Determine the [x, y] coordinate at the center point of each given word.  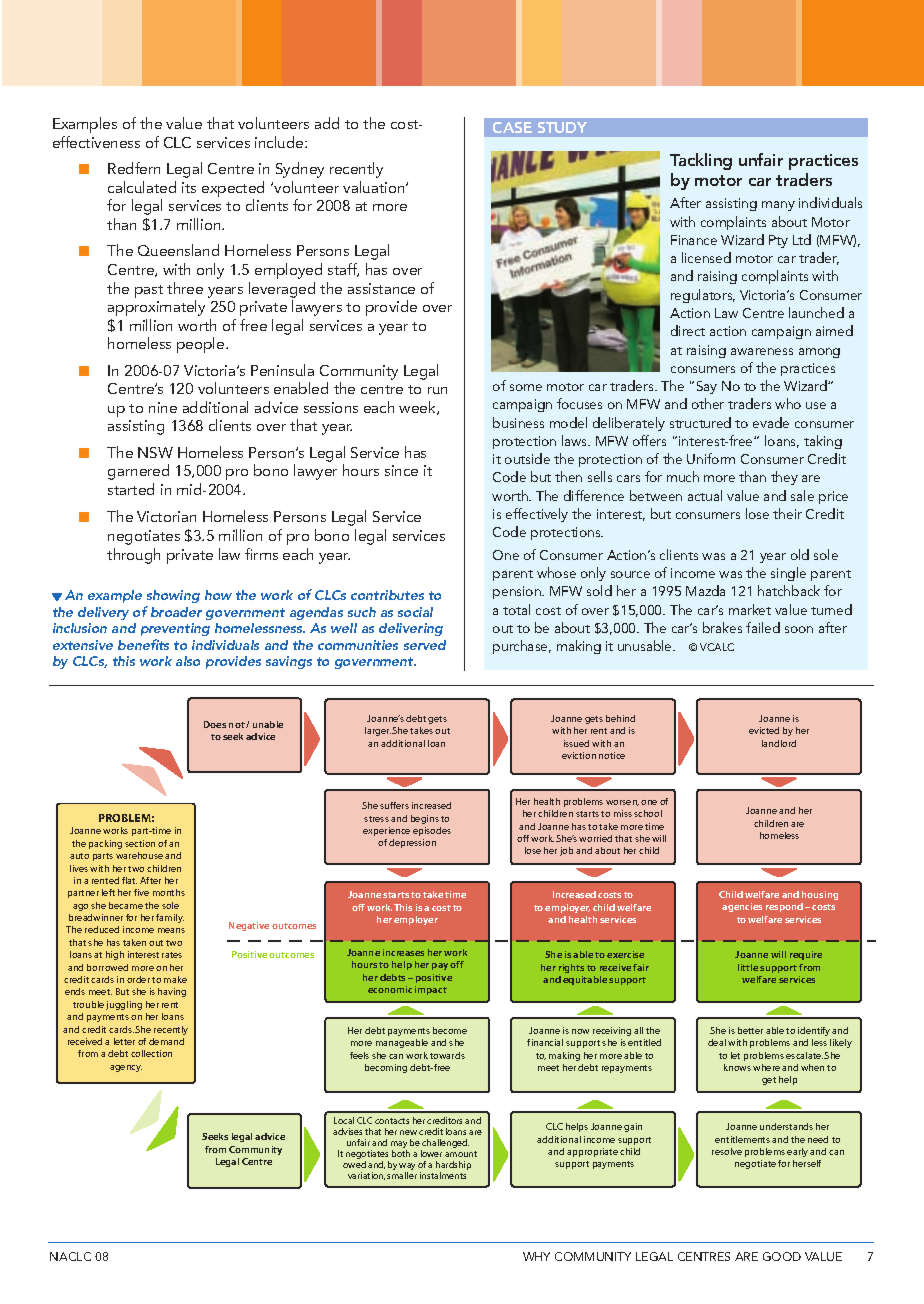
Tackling [701, 161]
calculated [142, 187]
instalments [443, 1175]
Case [512, 127]
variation [366, 1176]
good [782, 1256]
